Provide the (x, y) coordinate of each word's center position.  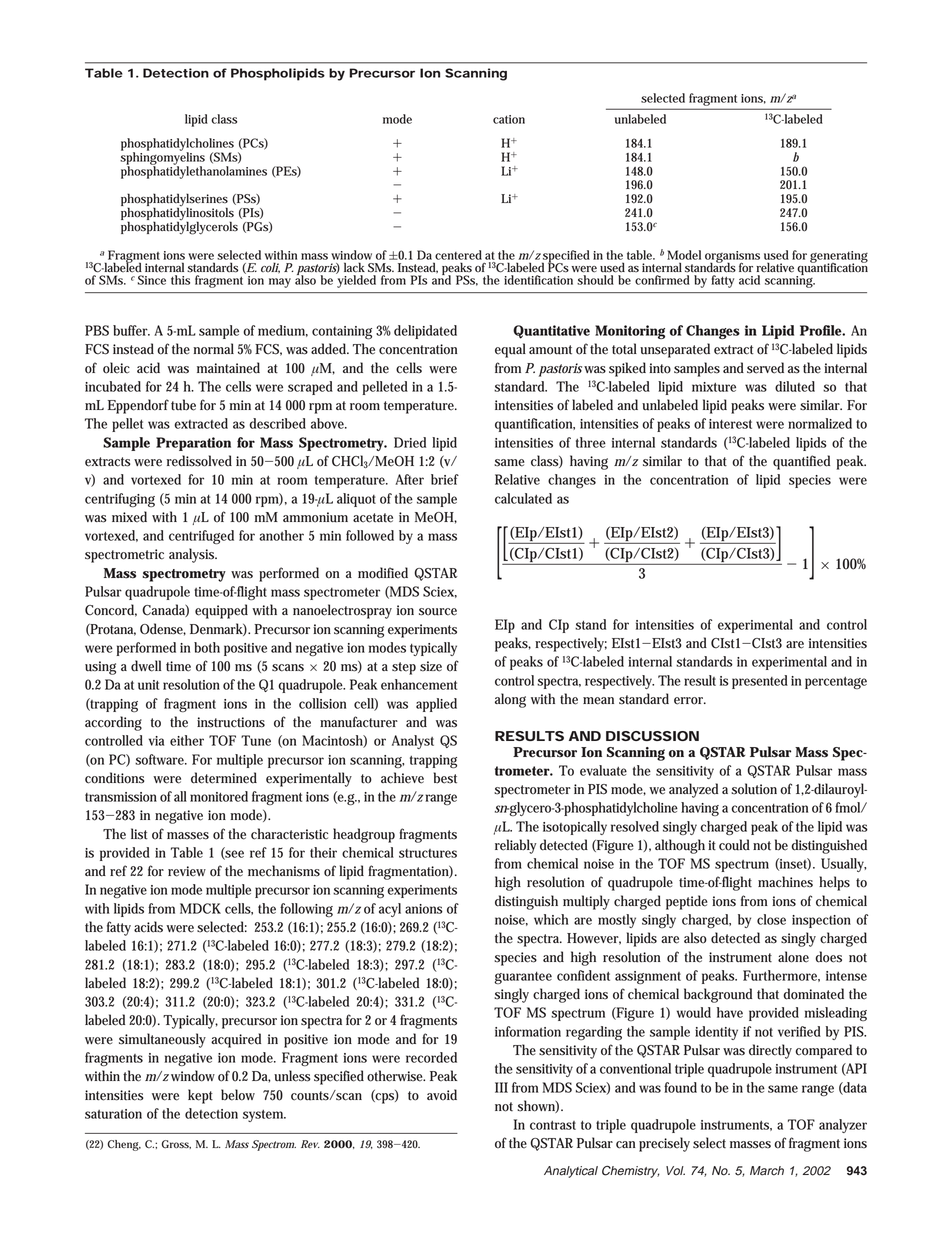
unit (148, 685)
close (771, 919)
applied (436, 705)
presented (760, 682)
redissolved (199, 461)
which (551, 919)
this (180, 280)
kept (200, 1096)
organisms (732, 258)
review (187, 871)
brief (445, 479)
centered (458, 255)
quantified (801, 462)
